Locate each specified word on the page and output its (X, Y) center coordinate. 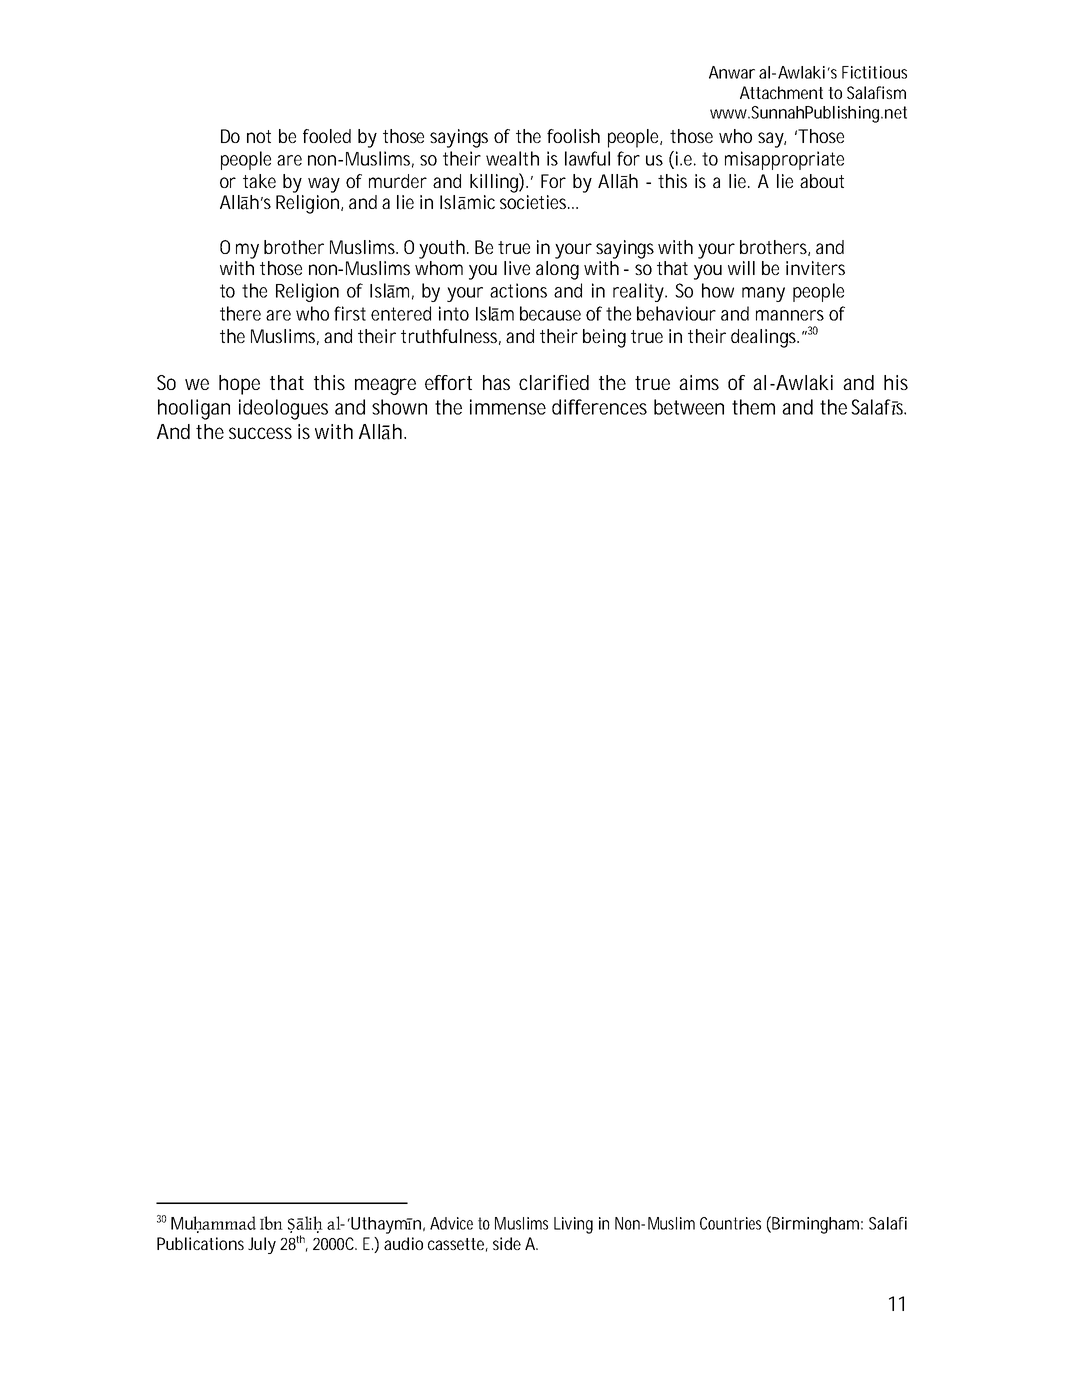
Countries (730, 1223)
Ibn (271, 1223)
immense (508, 407)
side (507, 1243)
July (262, 1245)
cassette (458, 1245)
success (260, 433)
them (753, 407)
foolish (573, 136)
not (259, 136)
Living (573, 1225)
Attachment (781, 92)
